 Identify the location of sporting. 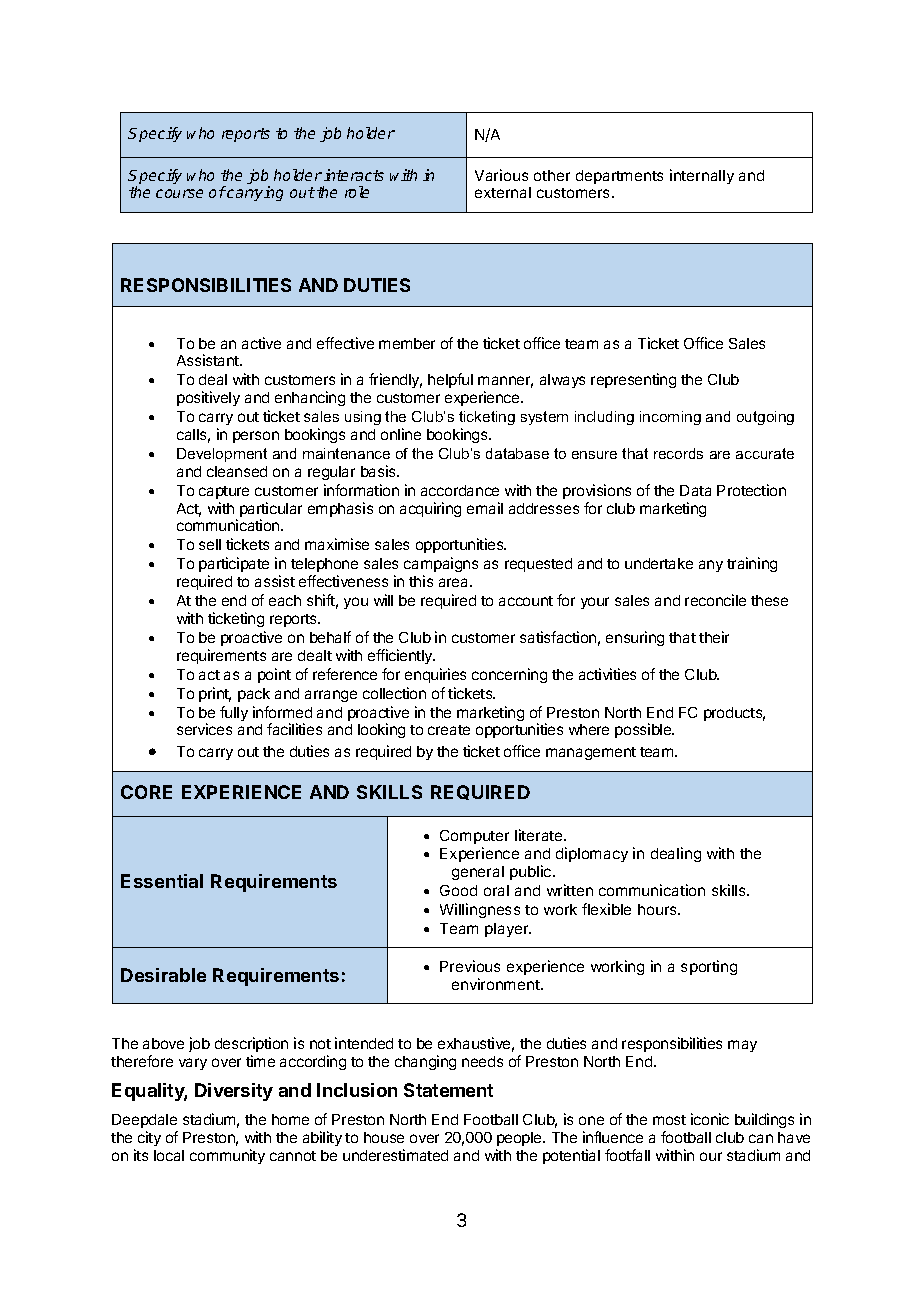
(709, 967).
